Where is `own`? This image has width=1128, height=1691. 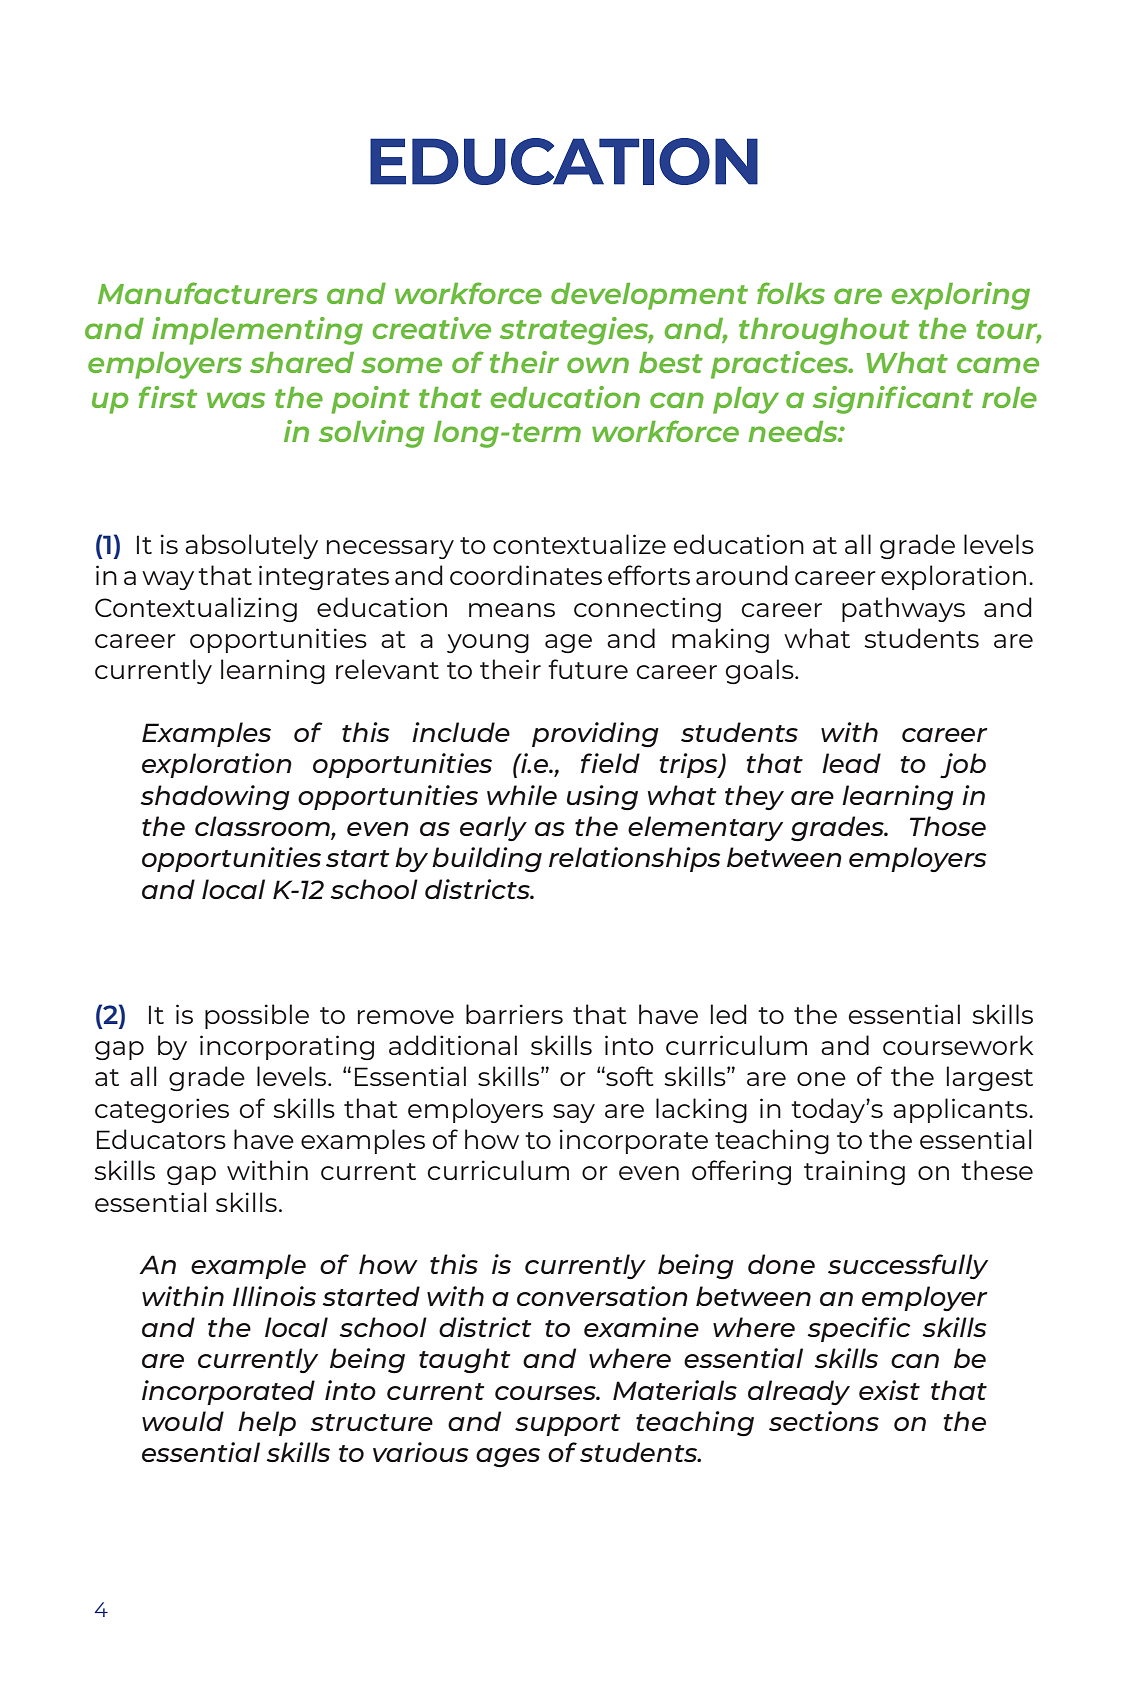 own is located at coordinates (598, 365).
